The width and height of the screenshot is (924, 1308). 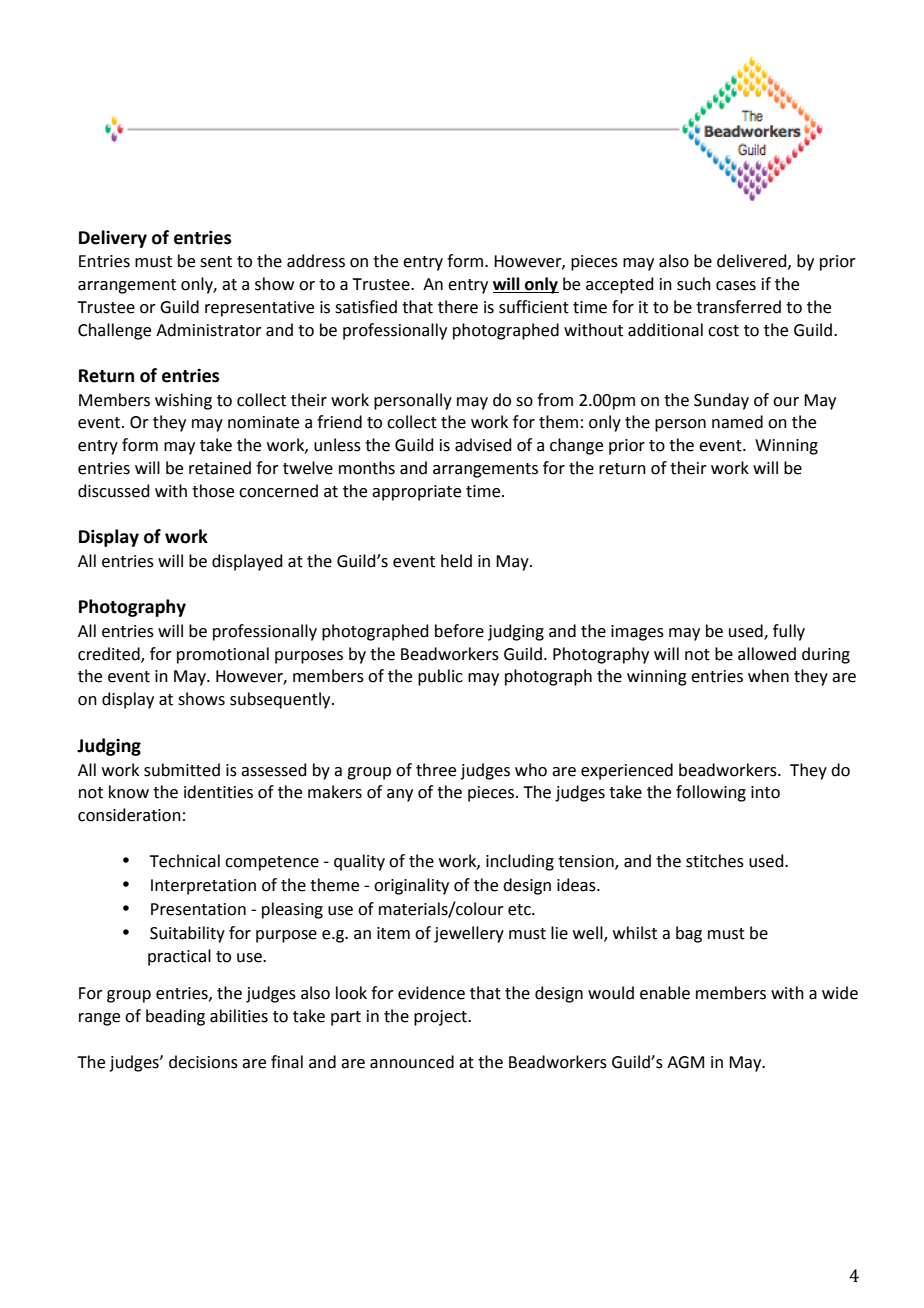 I want to click on allowed, so click(x=767, y=654).
